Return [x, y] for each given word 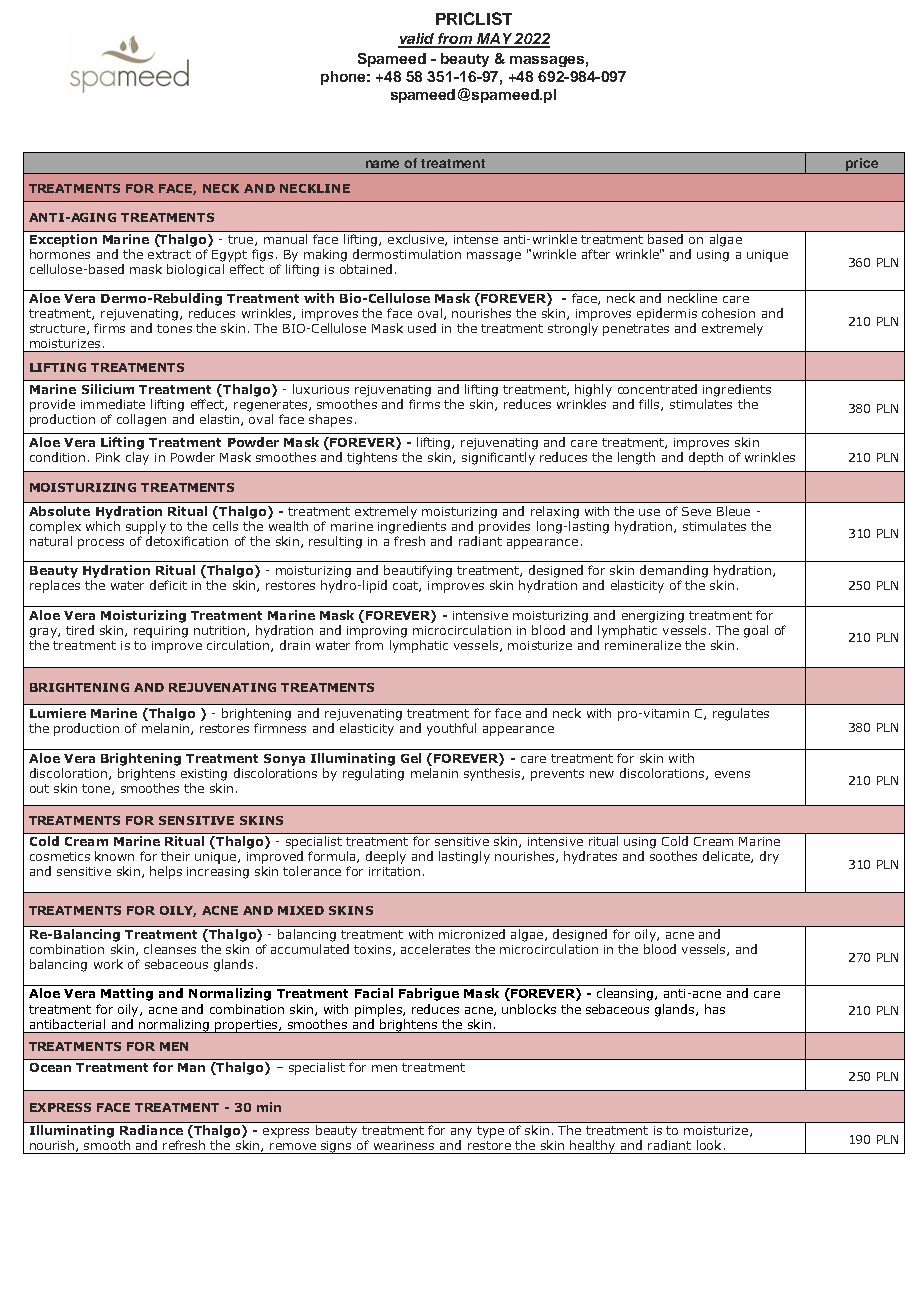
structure [57, 328]
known [114, 856]
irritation [394, 871]
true [242, 240]
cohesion [728, 313]
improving [377, 632]
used [422, 328]
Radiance [151, 1130]
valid [417, 40]
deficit [168, 585]
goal [756, 631]
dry [769, 857]
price [862, 164]
